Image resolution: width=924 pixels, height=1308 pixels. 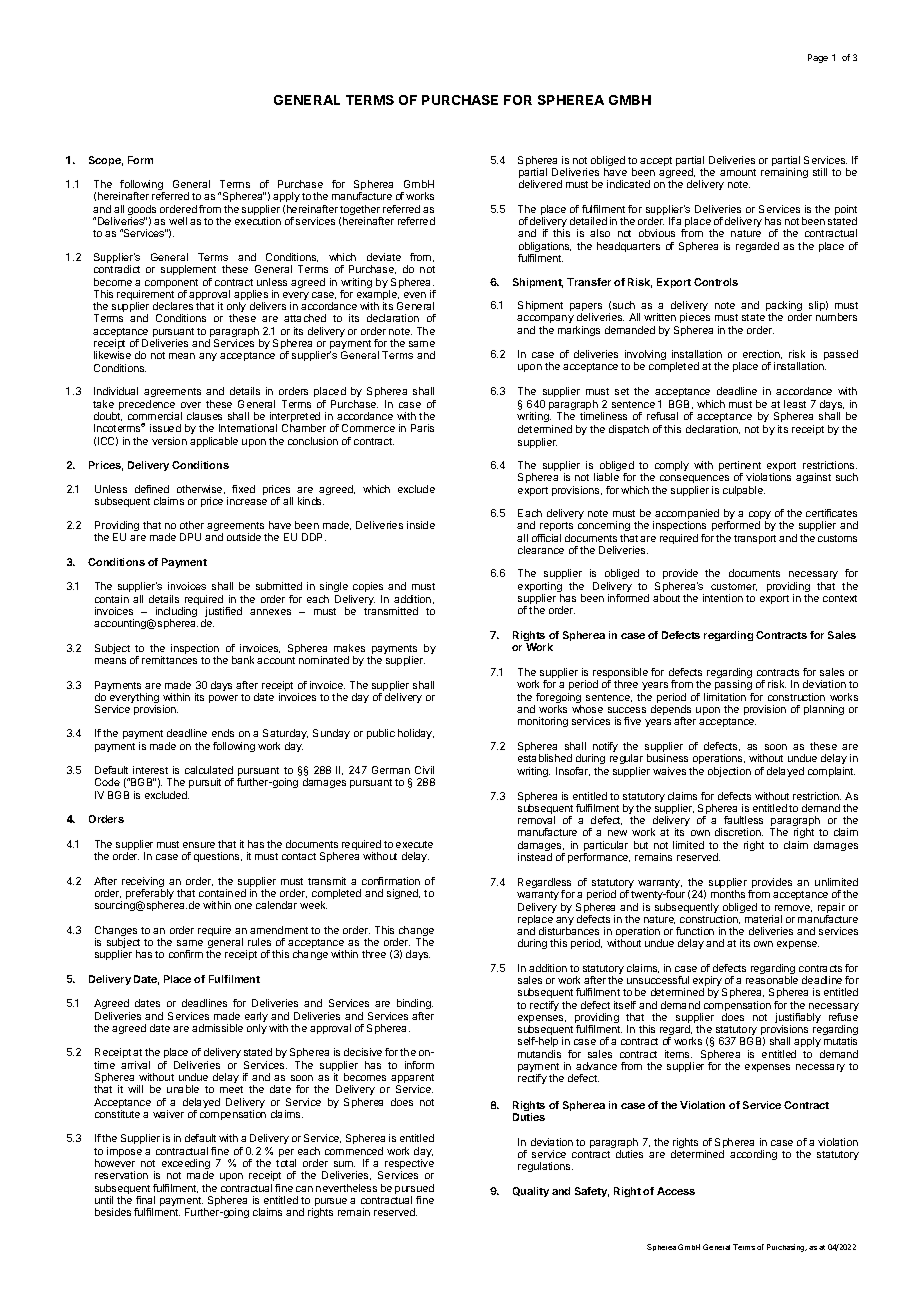 What do you see at coordinates (762, 354) in the screenshot?
I see `erection` at bounding box center [762, 354].
